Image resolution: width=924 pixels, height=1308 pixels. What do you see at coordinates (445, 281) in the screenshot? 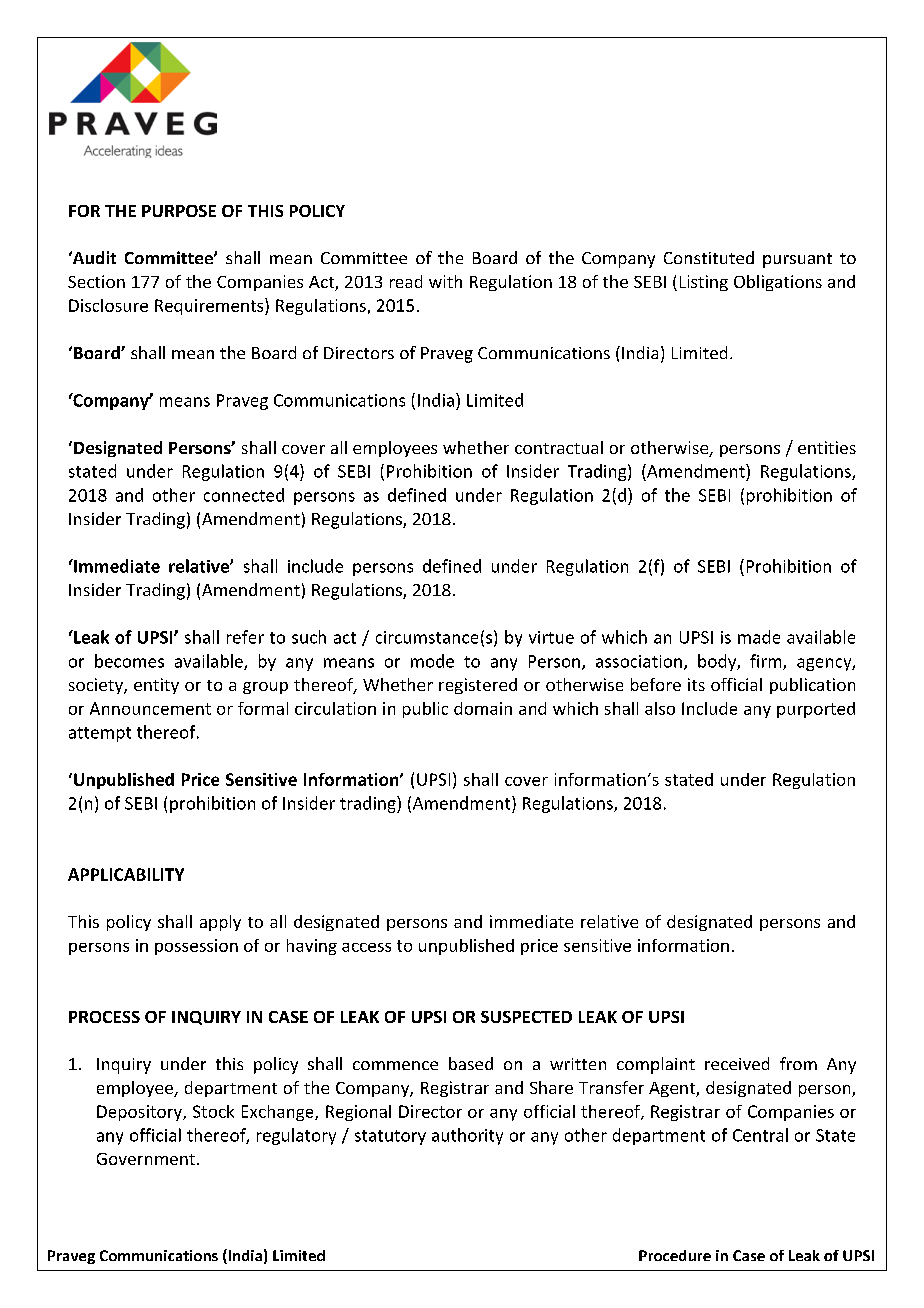
I see `with` at bounding box center [445, 281].
